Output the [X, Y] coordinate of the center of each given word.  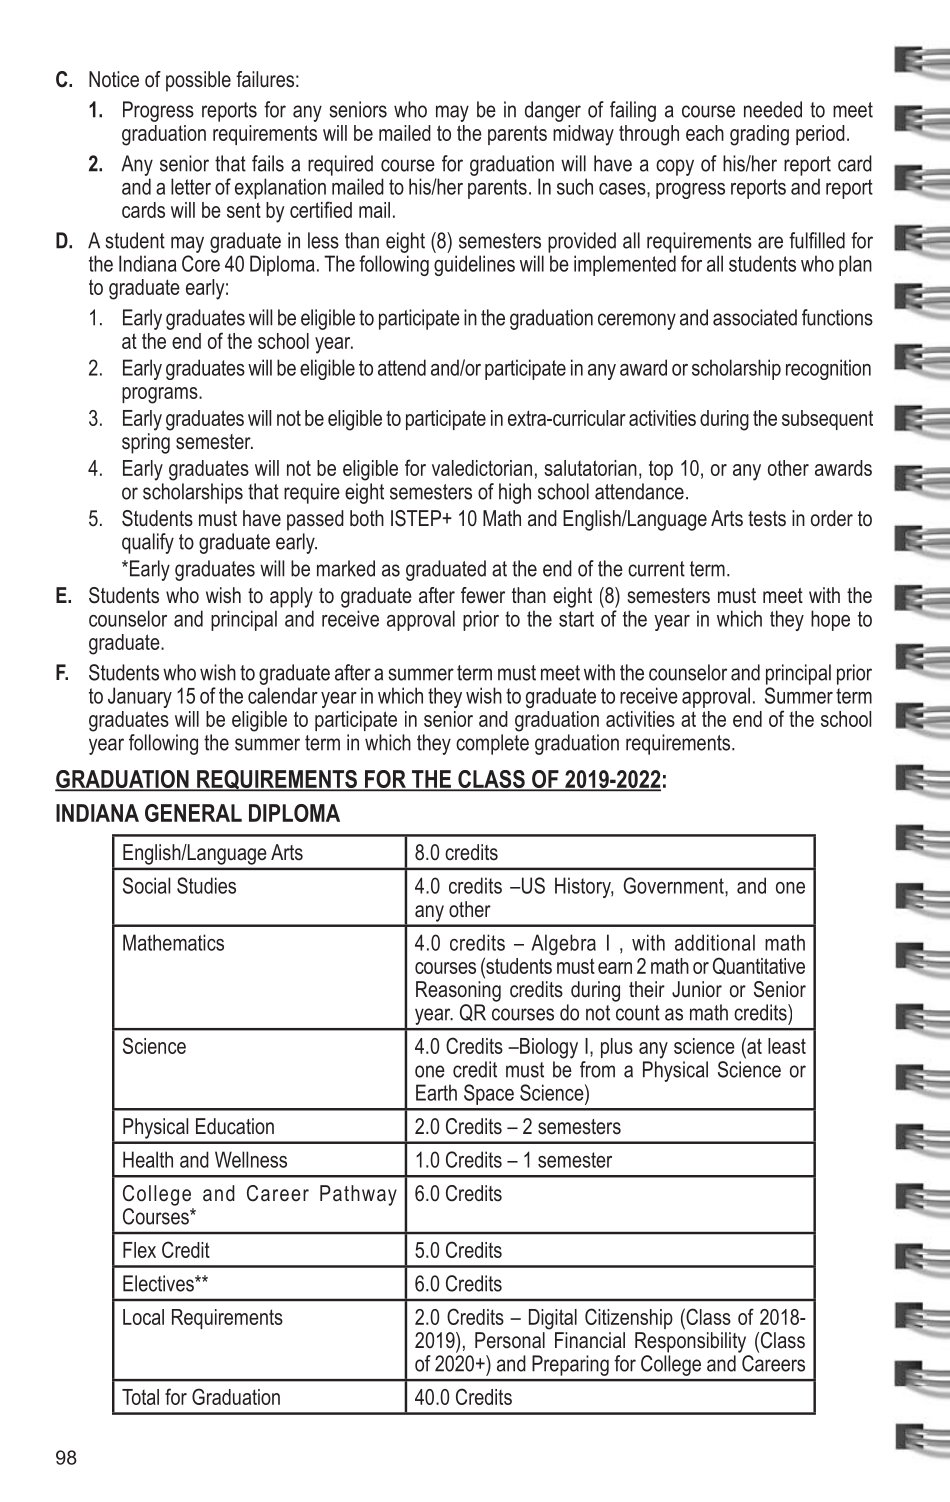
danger [553, 111]
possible [198, 81]
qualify [148, 543]
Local [143, 1317]
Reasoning [458, 991]
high [515, 493]
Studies [206, 885]
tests [767, 519]
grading [759, 135]
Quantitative [759, 966]
